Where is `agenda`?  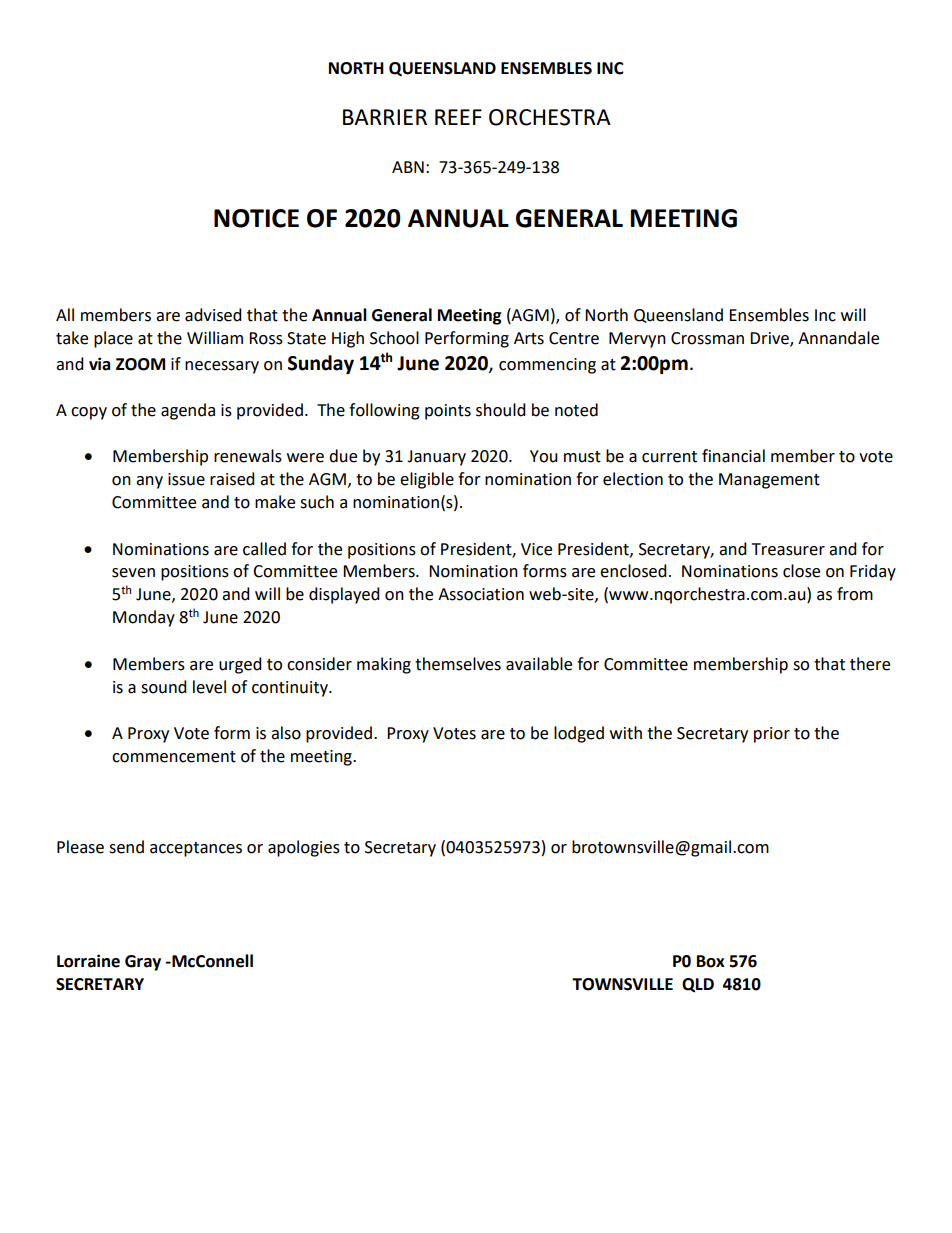 agenda is located at coordinates (188, 411).
